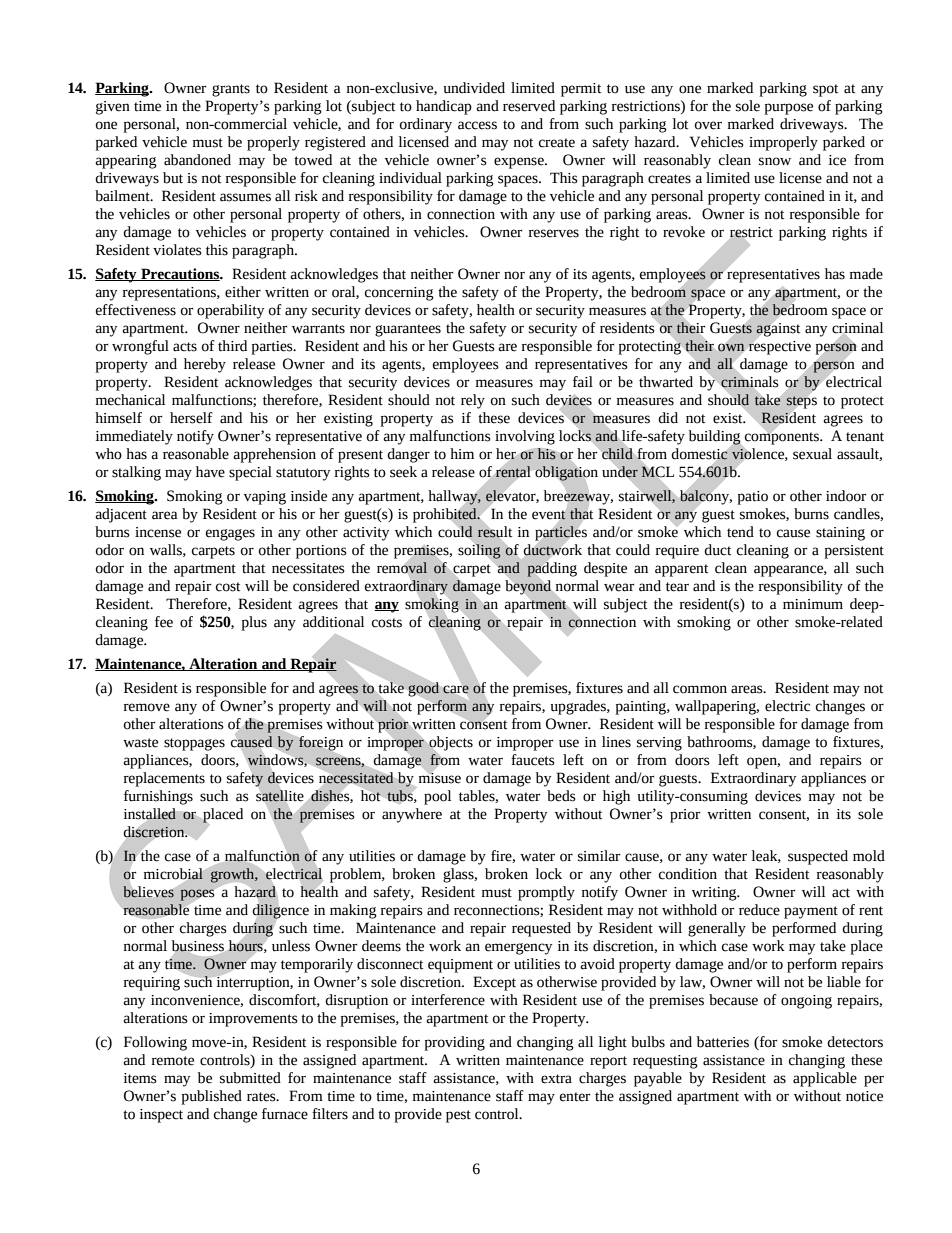  Describe the element at coordinates (788, 109) in the screenshot. I see `purpose` at that location.
